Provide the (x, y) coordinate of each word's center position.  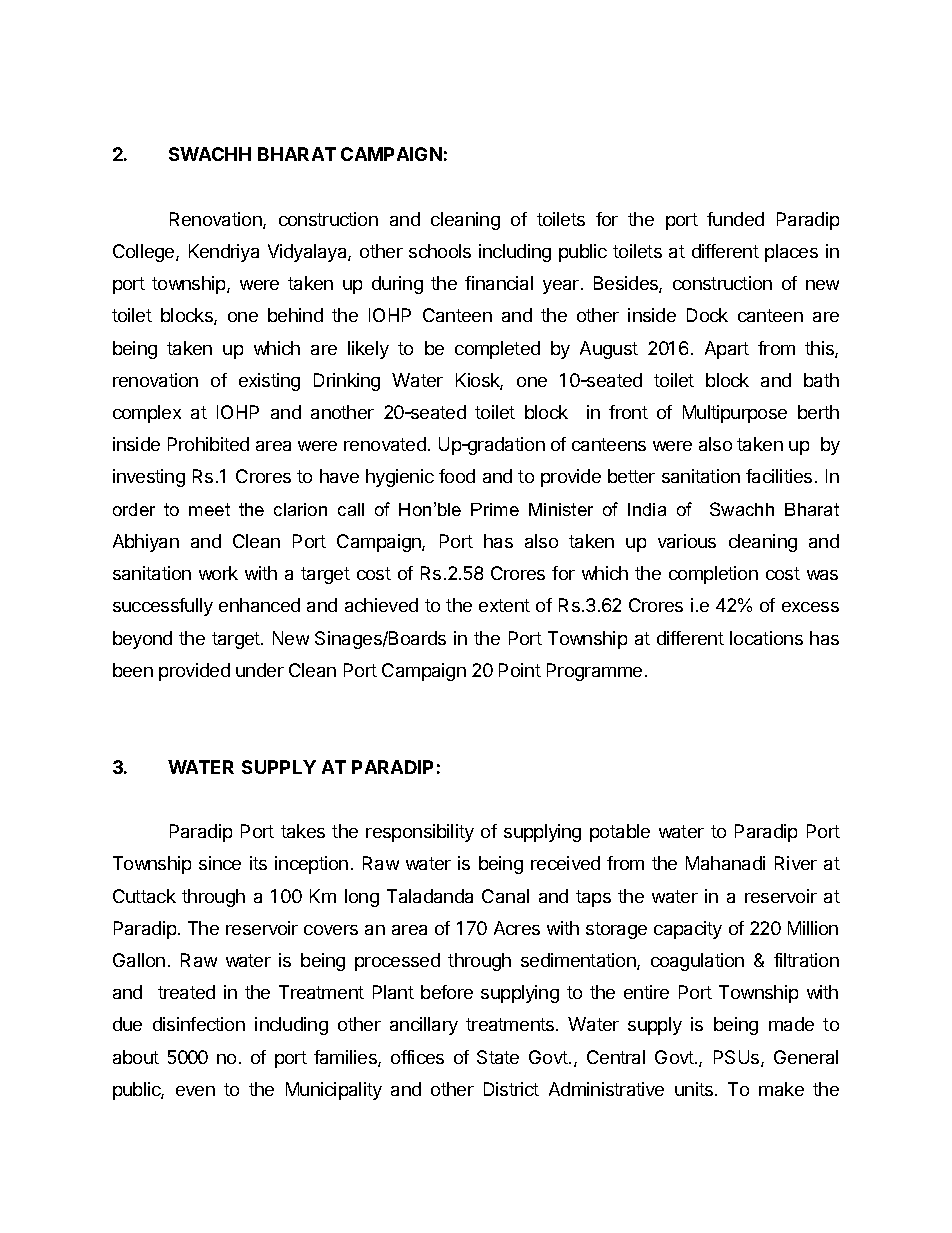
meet (209, 509)
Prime (495, 509)
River (796, 863)
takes (303, 831)
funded (735, 219)
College (145, 253)
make (781, 1089)
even (195, 1091)
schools (440, 251)
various (687, 541)
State (498, 1057)
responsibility (420, 833)
